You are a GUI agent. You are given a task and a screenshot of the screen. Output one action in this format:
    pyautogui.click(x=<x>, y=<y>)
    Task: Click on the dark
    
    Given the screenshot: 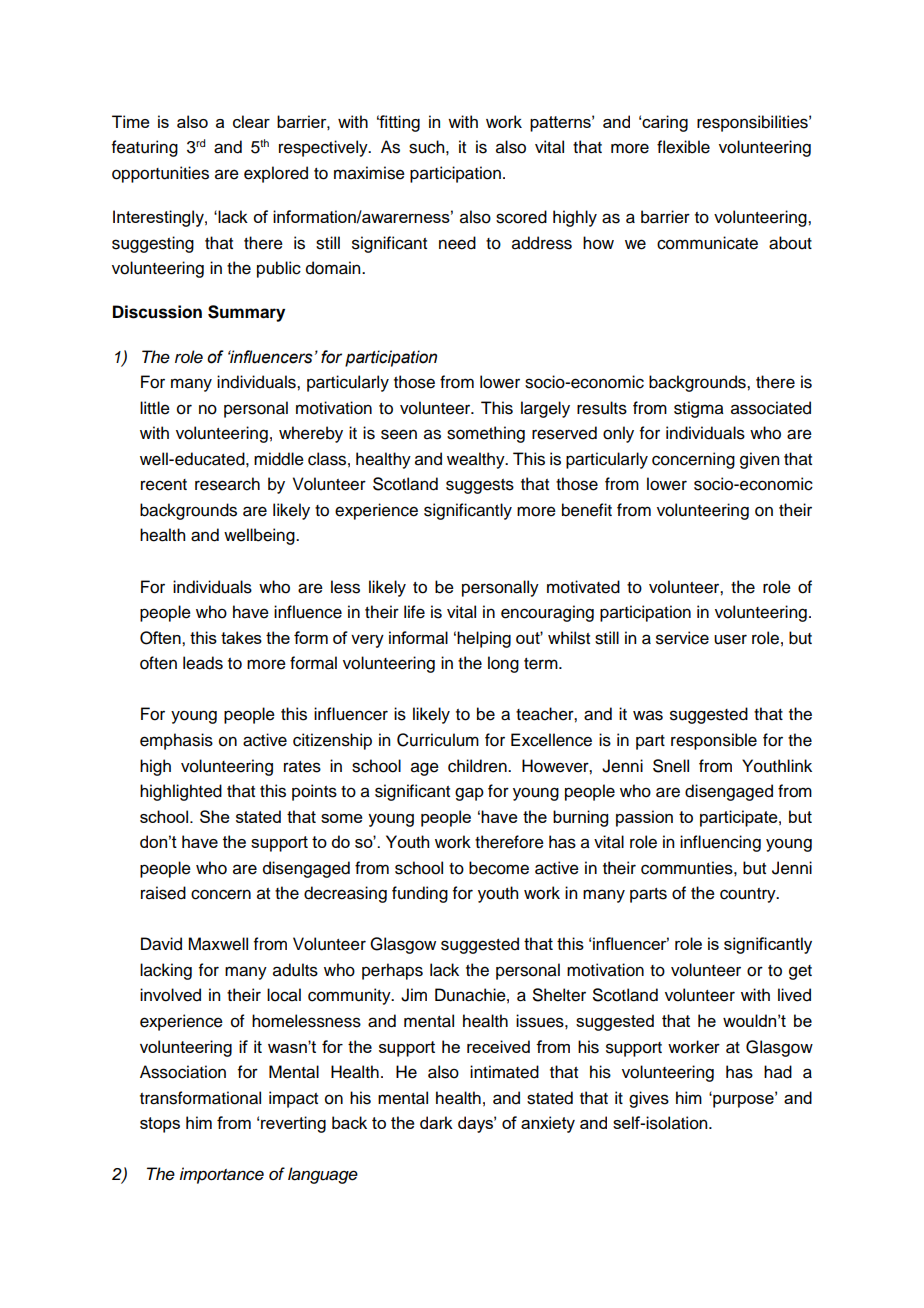 What is the action you would take?
    pyautogui.click(x=436, y=1122)
